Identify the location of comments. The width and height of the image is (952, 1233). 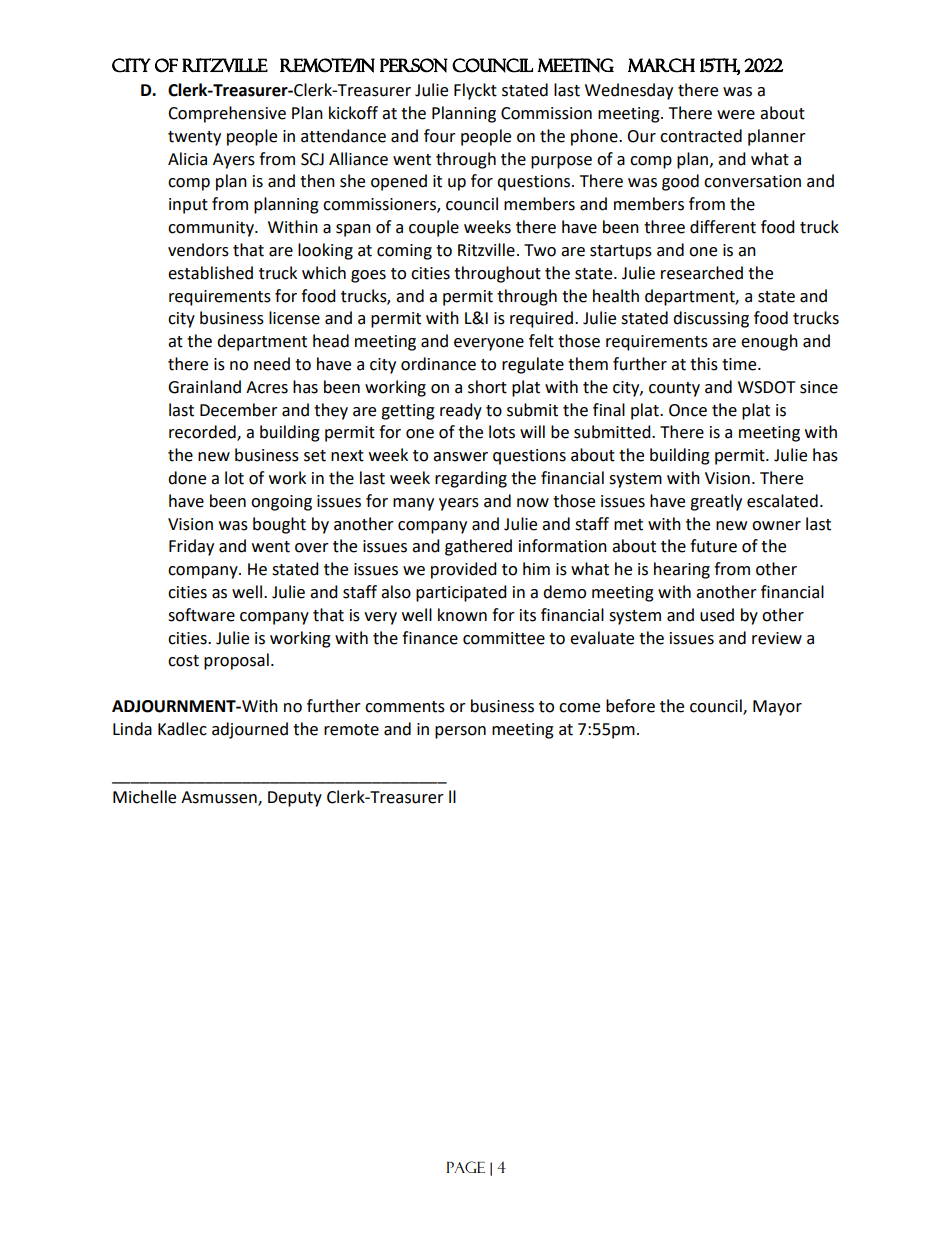
(405, 707).
